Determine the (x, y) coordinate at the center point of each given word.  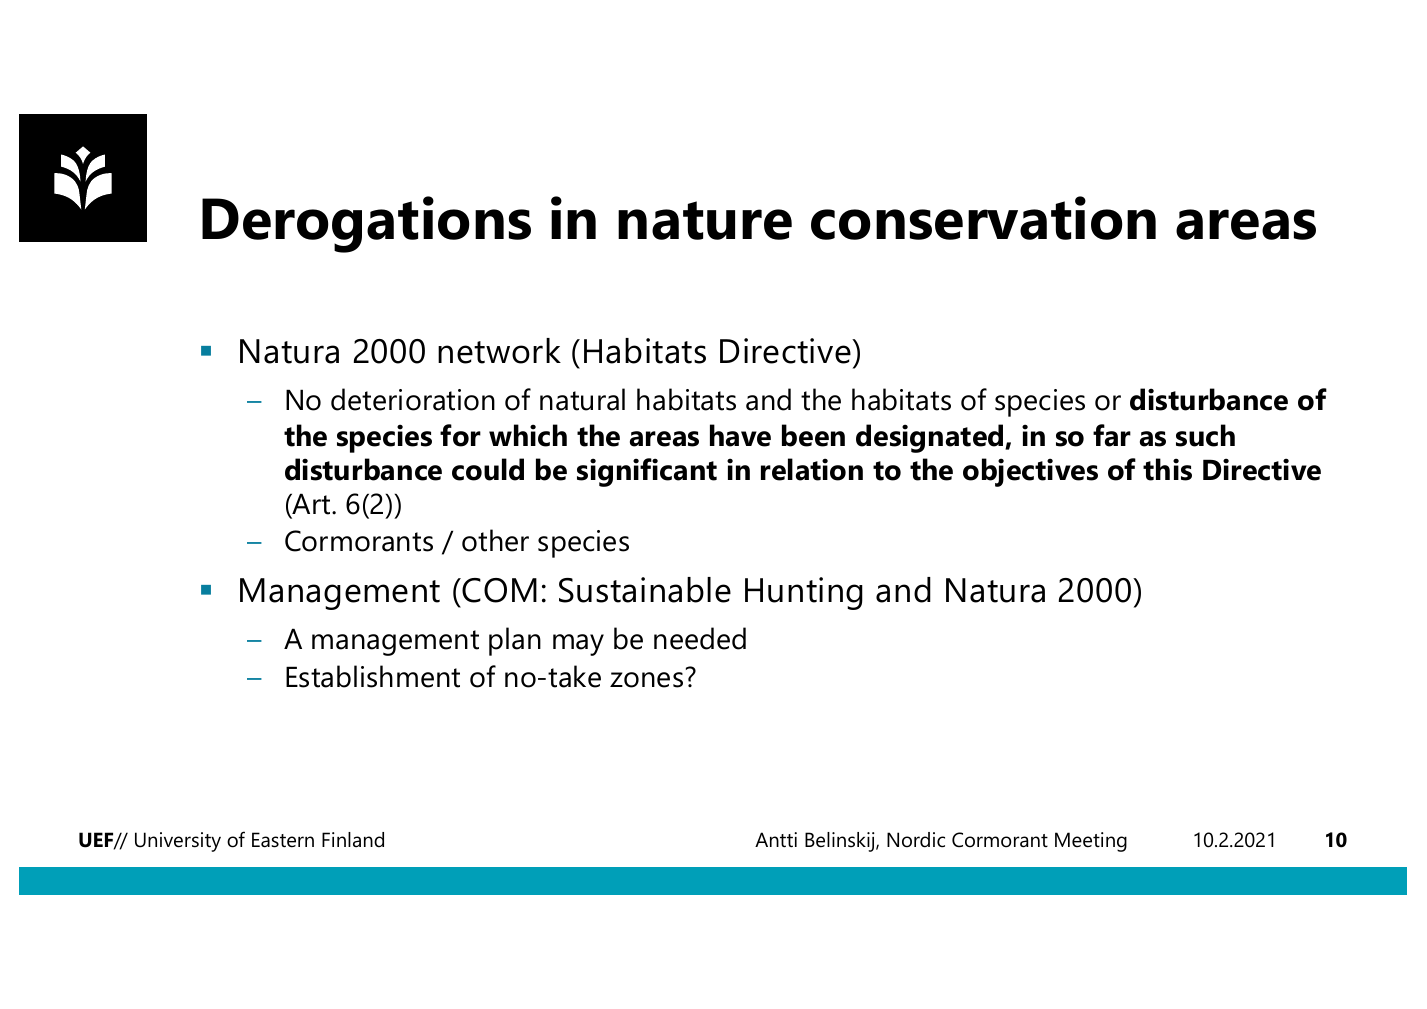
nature (705, 220)
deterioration (413, 399)
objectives (1030, 472)
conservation (983, 218)
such (1205, 435)
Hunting (804, 593)
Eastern (283, 840)
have (740, 435)
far (1112, 435)
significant (647, 472)
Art (312, 504)
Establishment (373, 676)
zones (646, 680)
